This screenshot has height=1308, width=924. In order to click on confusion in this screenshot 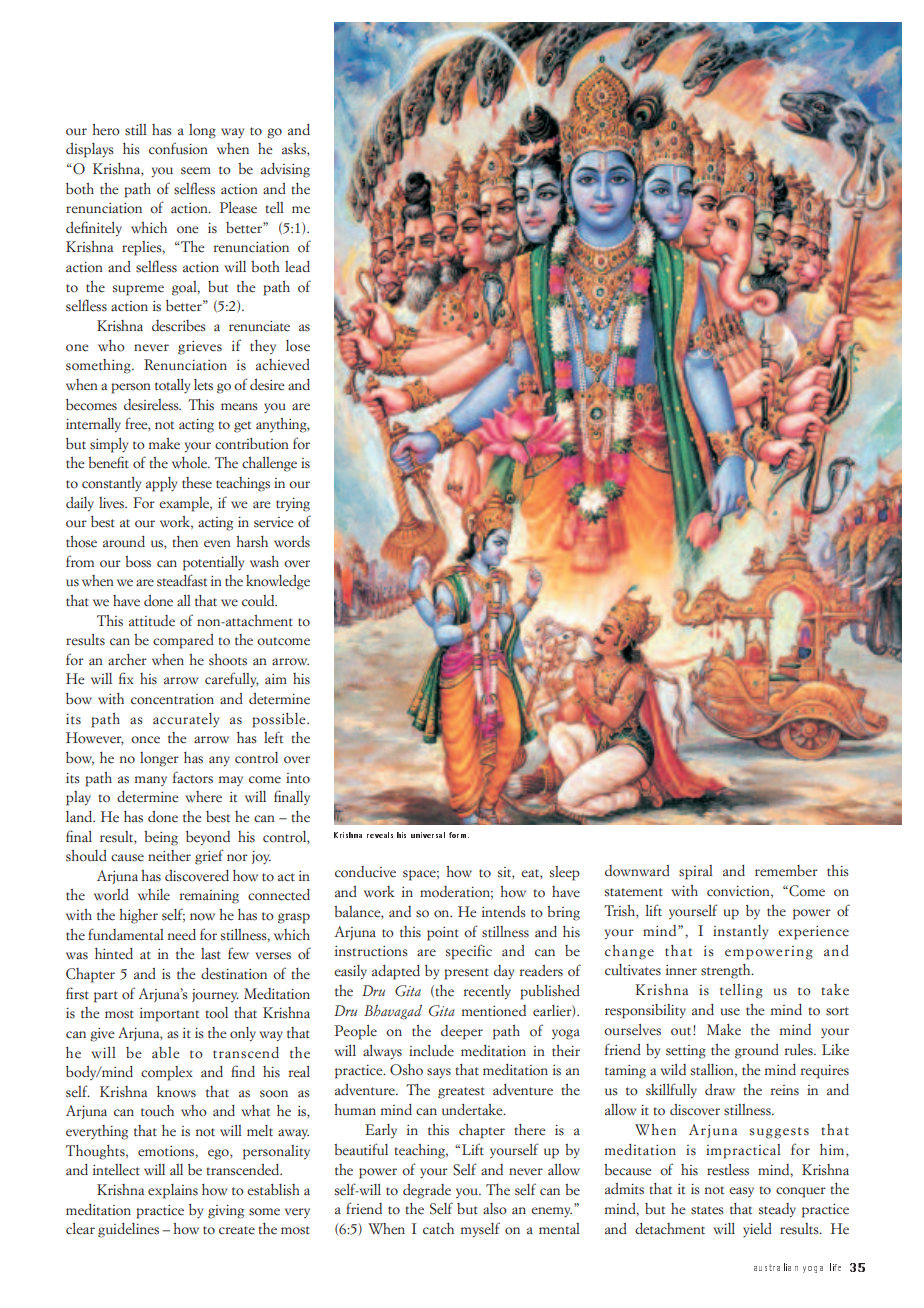, I will do `click(178, 148)`.
